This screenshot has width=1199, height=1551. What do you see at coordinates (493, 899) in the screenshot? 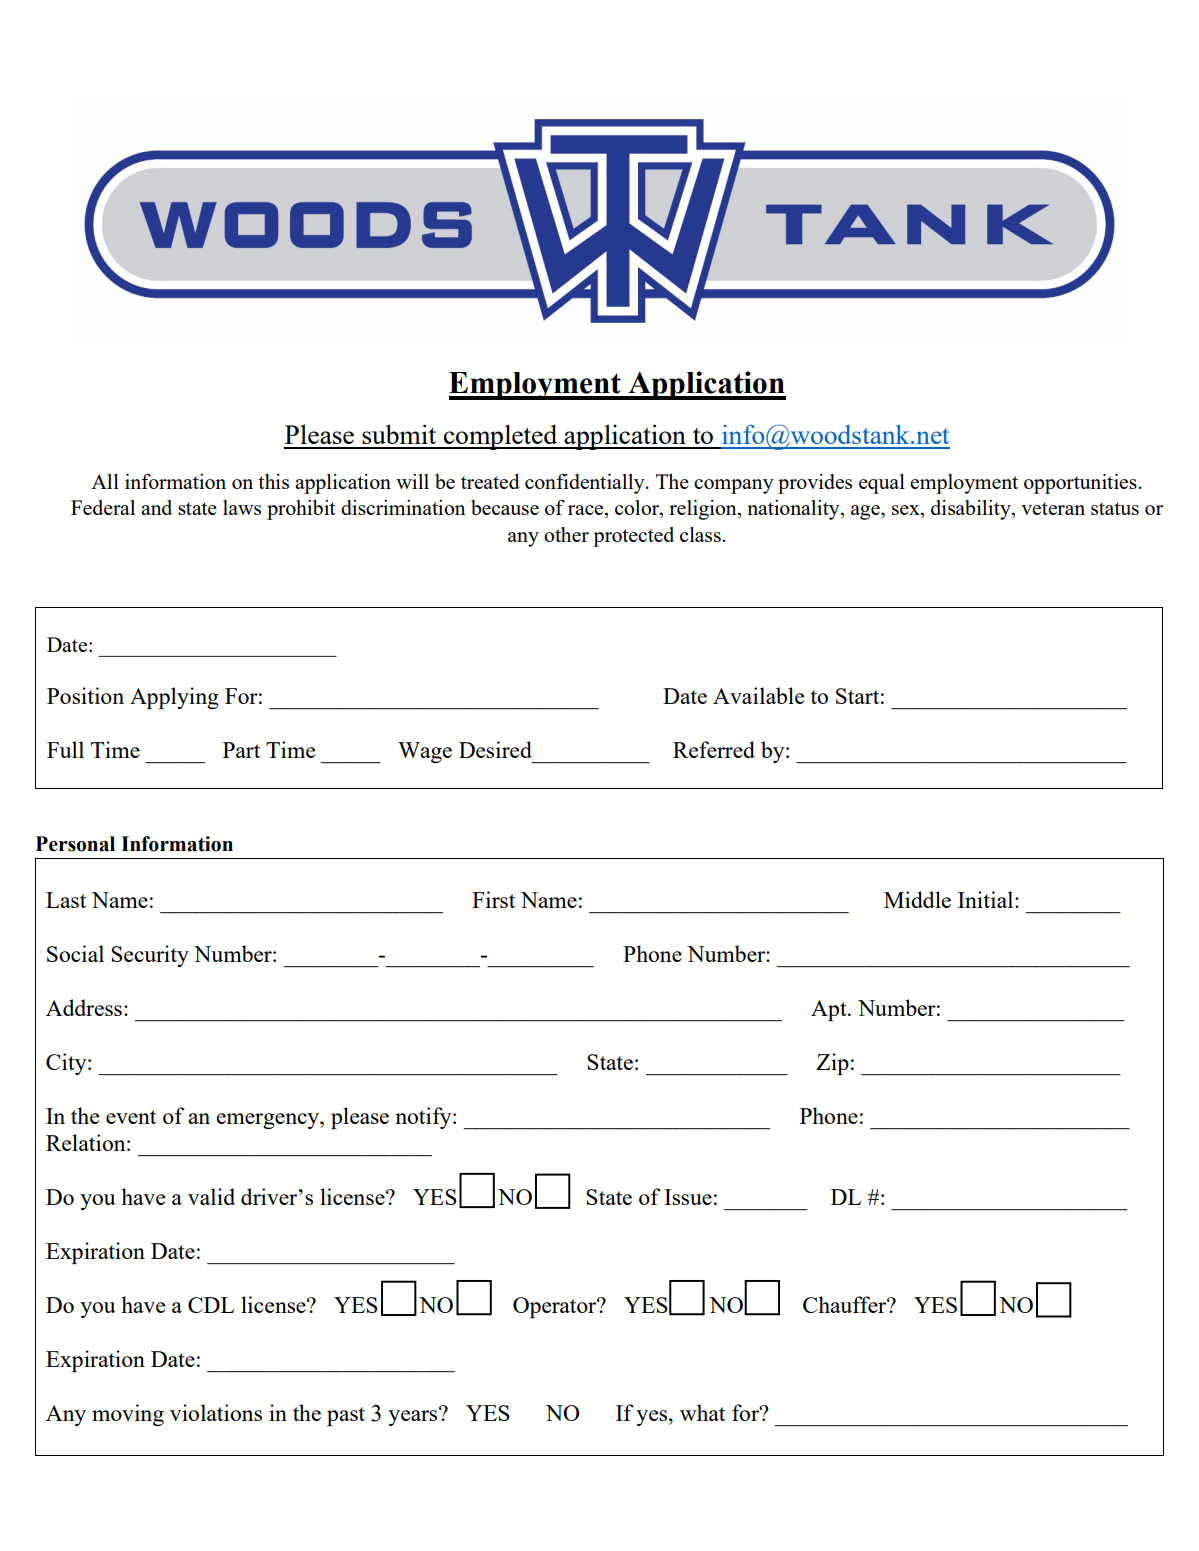
I see `First` at bounding box center [493, 899].
